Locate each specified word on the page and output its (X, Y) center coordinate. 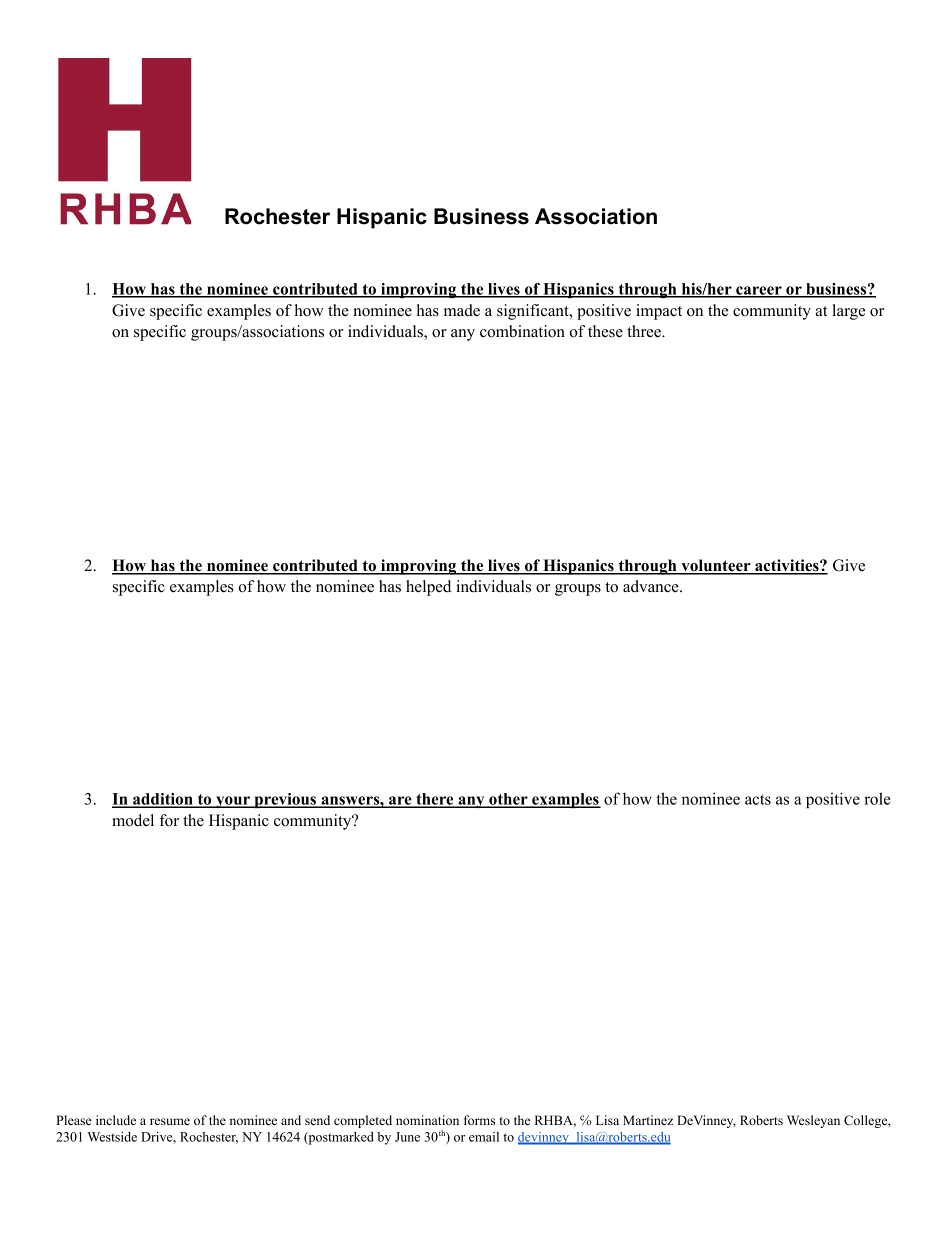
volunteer (716, 566)
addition (163, 800)
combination (522, 331)
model (133, 820)
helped (428, 588)
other (508, 800)
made (462, 310)
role (877, 798)
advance (652, 586)
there (435, 800)
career (759, 292)
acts (758, 799)
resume (170, 1121)
